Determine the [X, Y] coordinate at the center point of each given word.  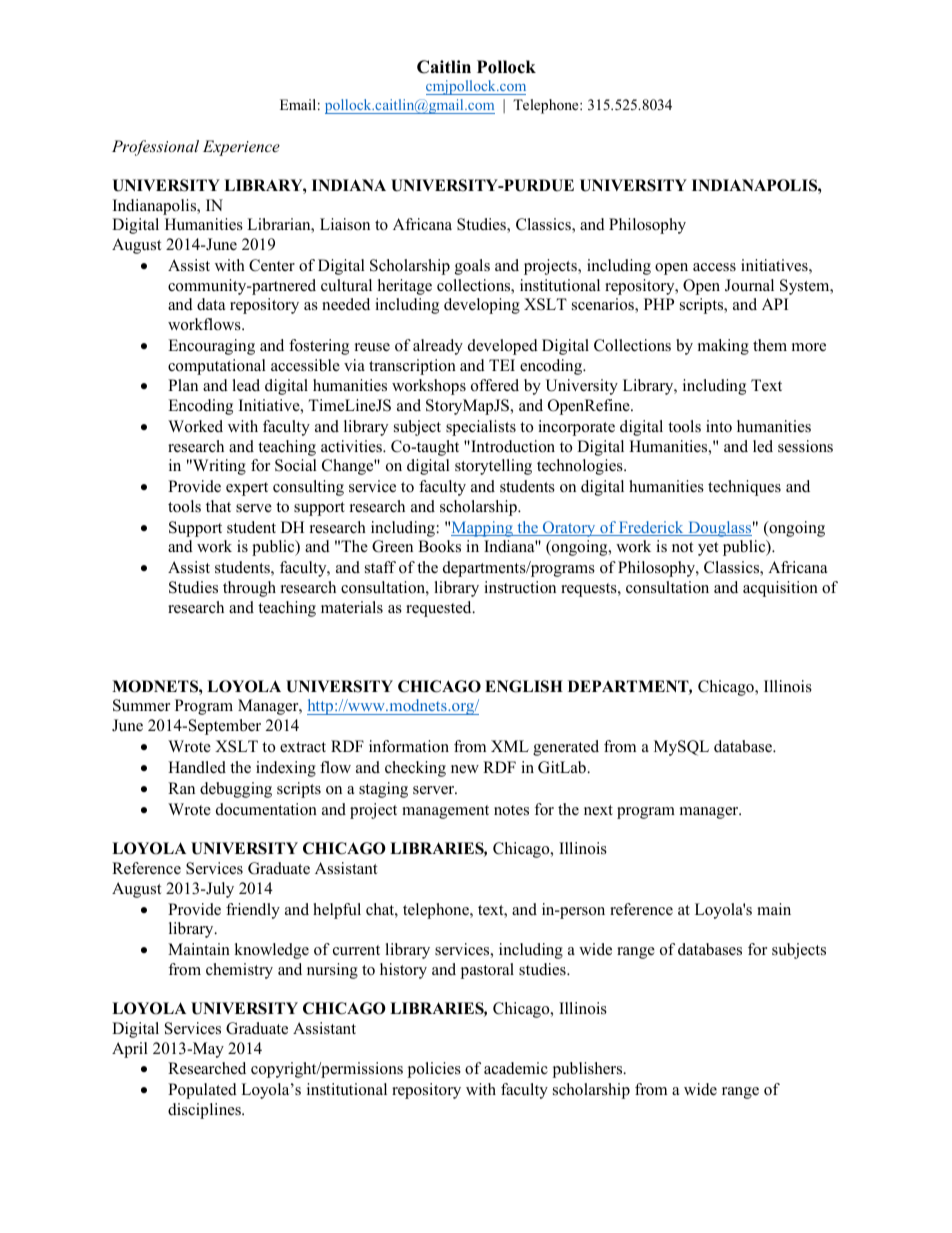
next [598, 810]
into [719, 426]
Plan [183, 385]
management [445, 812]
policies [434, 1070]
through [249, 589]
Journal [749, 285]
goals [472, 267]
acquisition [780, 589]
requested [440, 609]
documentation [266, 809]
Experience [241, 148]
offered [495, 385]
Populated [202, 1091]
